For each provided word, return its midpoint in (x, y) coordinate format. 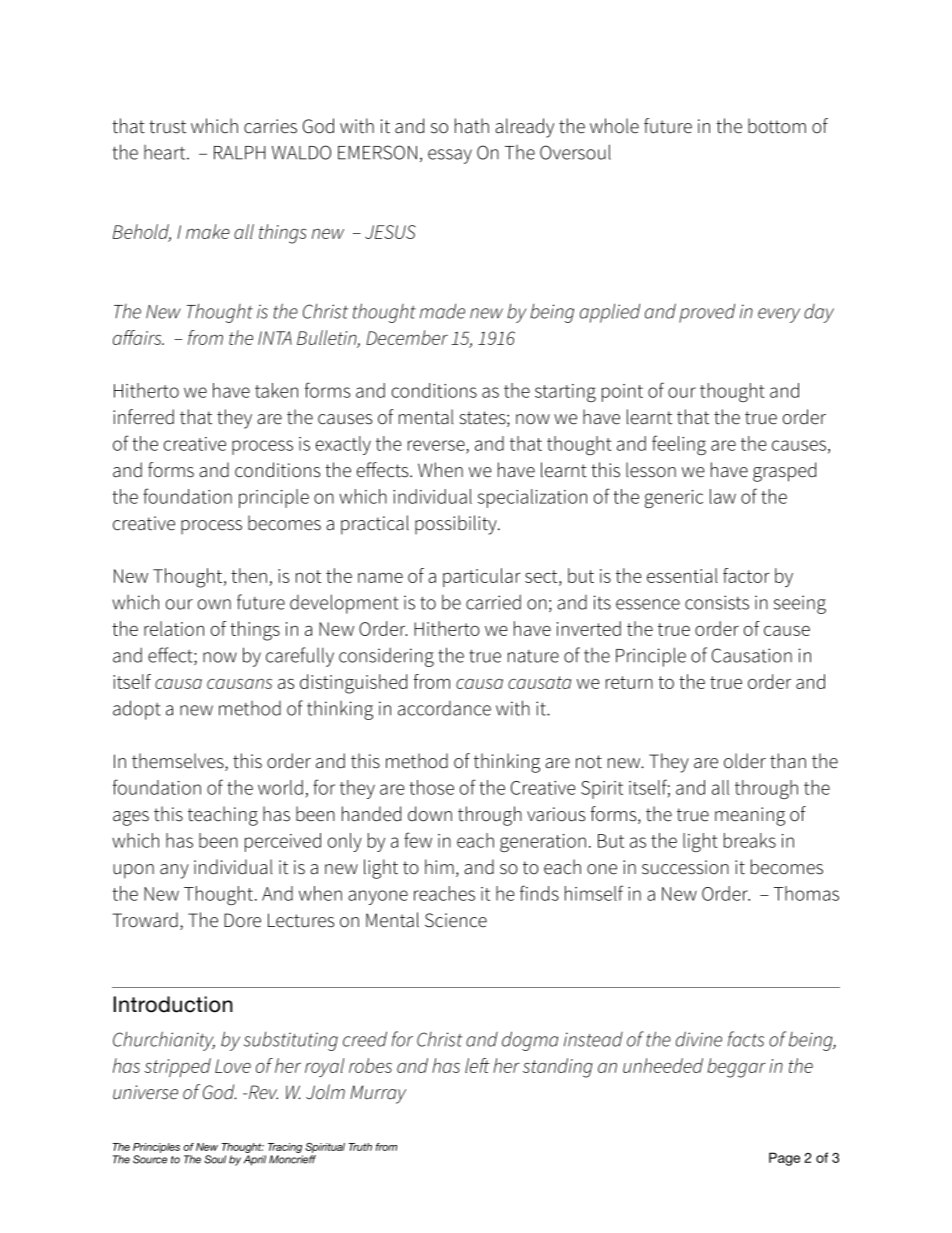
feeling (679, 445)
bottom (777, 126)
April (255, 1160)
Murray (378, 1094)
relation (174, 628)
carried (493, 602)
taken (276, 390)
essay (450, 156)
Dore (242, 920)
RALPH (240, 153)
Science (456, 920)
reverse (437, 445)
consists (717, 602)
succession (685, 867)
